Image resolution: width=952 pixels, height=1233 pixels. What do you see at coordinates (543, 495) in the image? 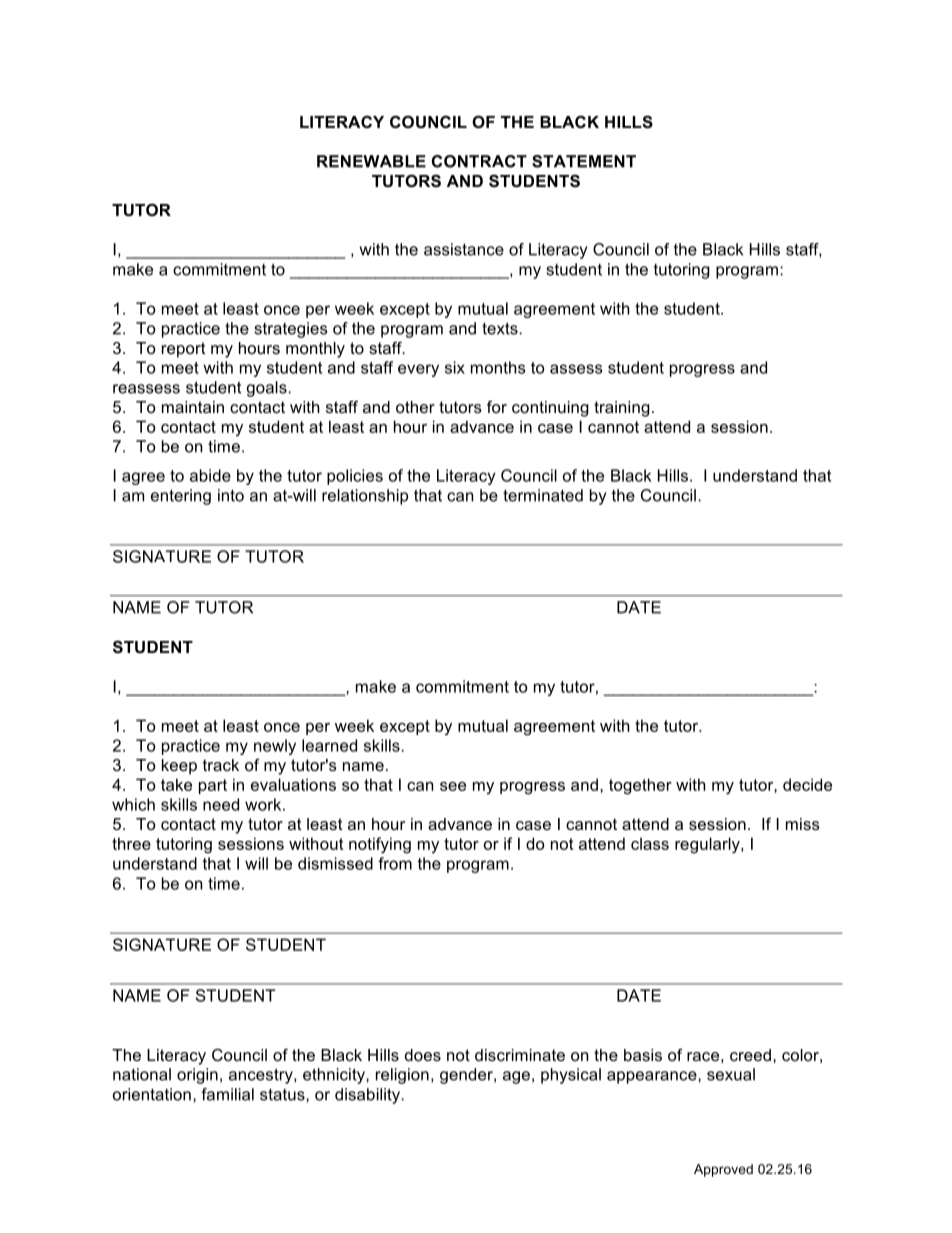
I see `terminated` at bounding box center [543, 495].
